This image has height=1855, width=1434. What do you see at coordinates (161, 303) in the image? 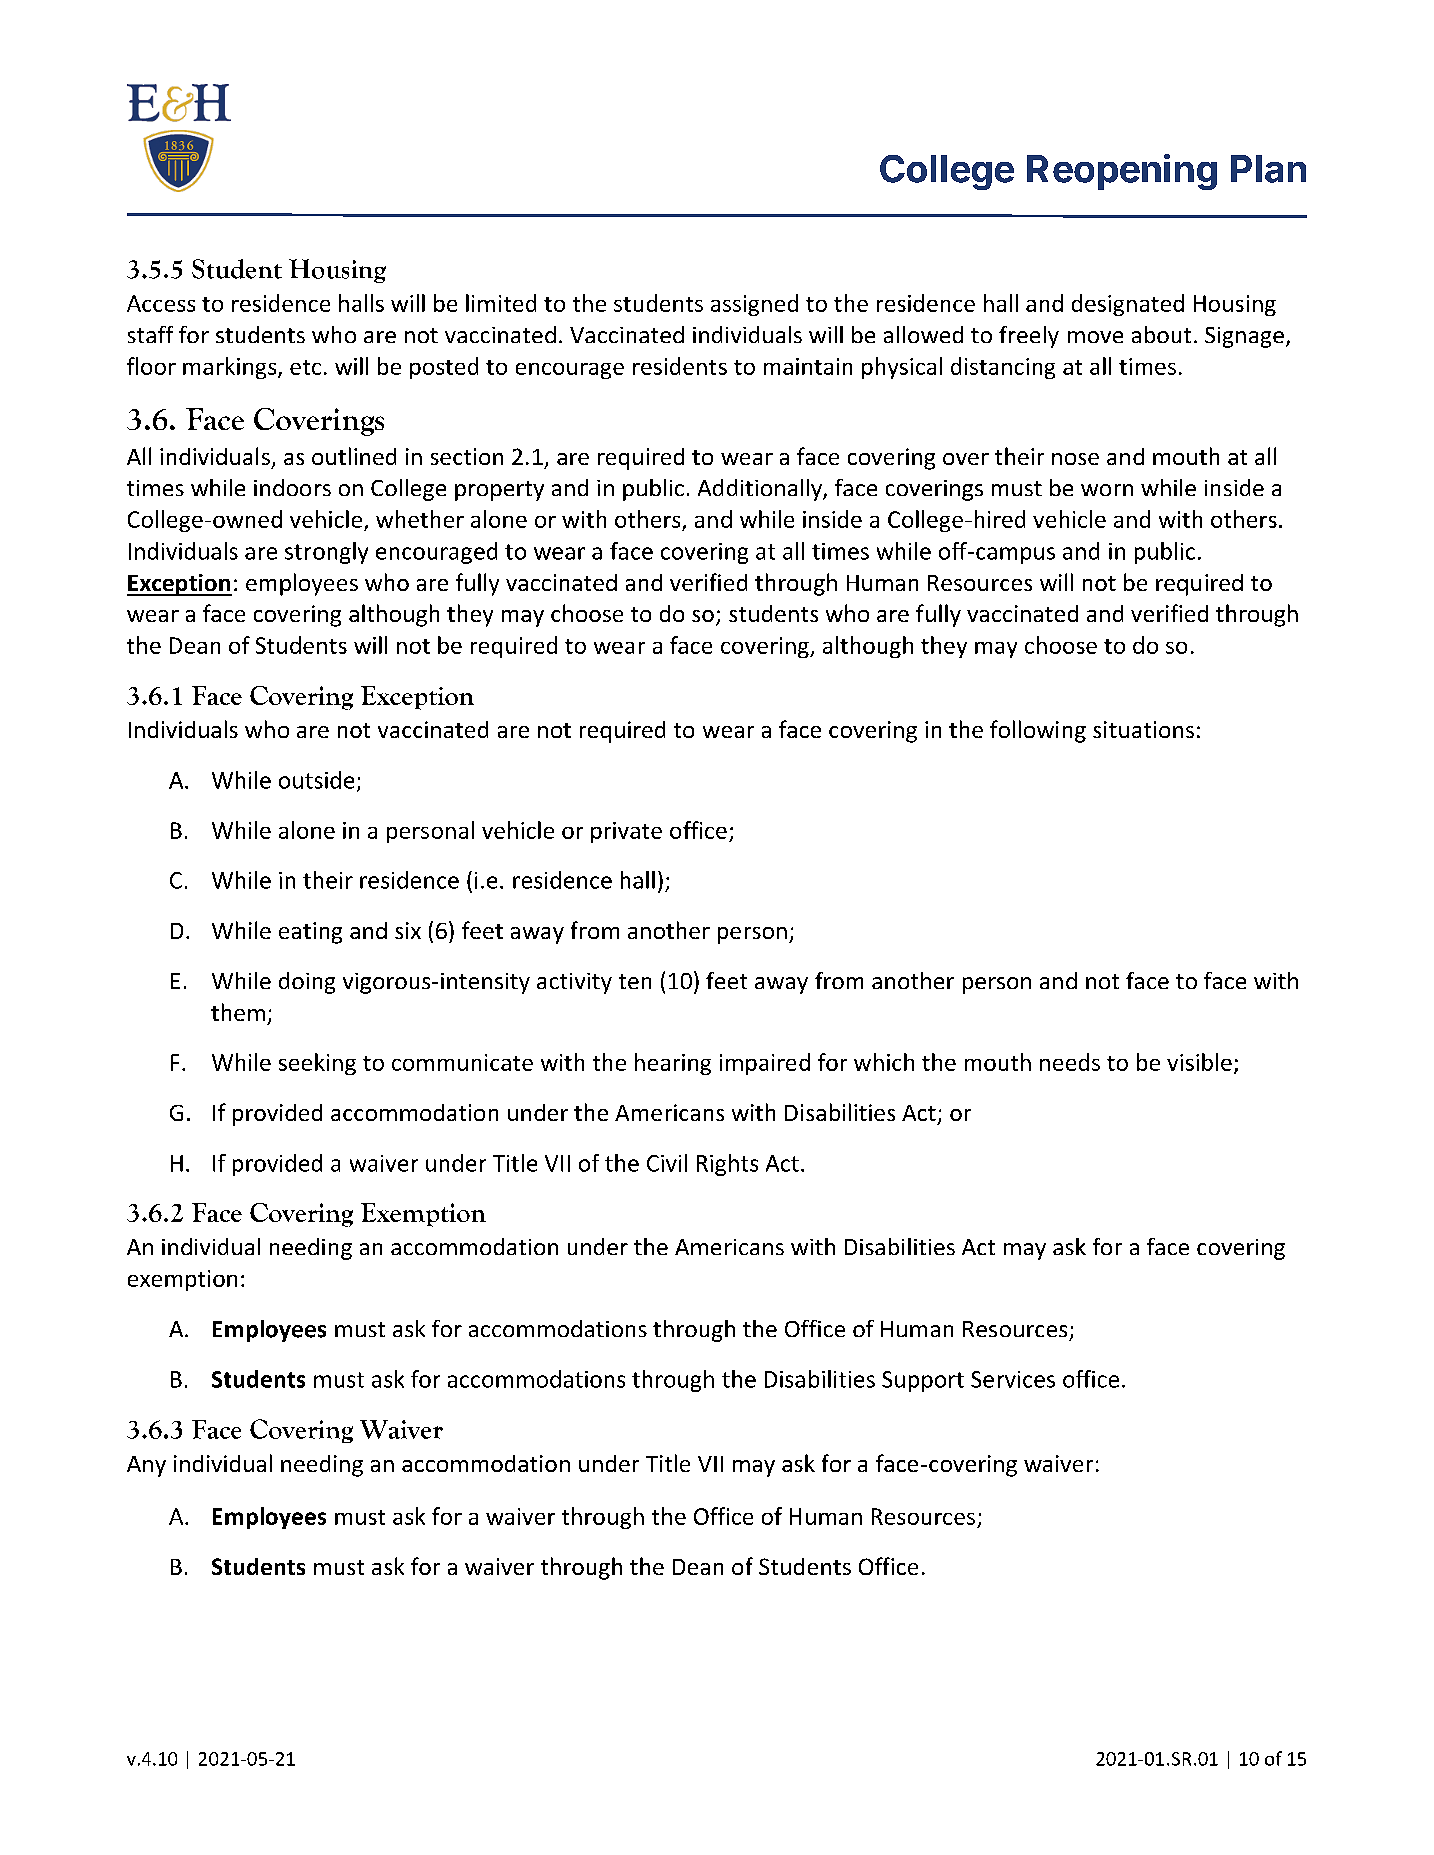
I see `Access` at bounding box center [161, 303].
